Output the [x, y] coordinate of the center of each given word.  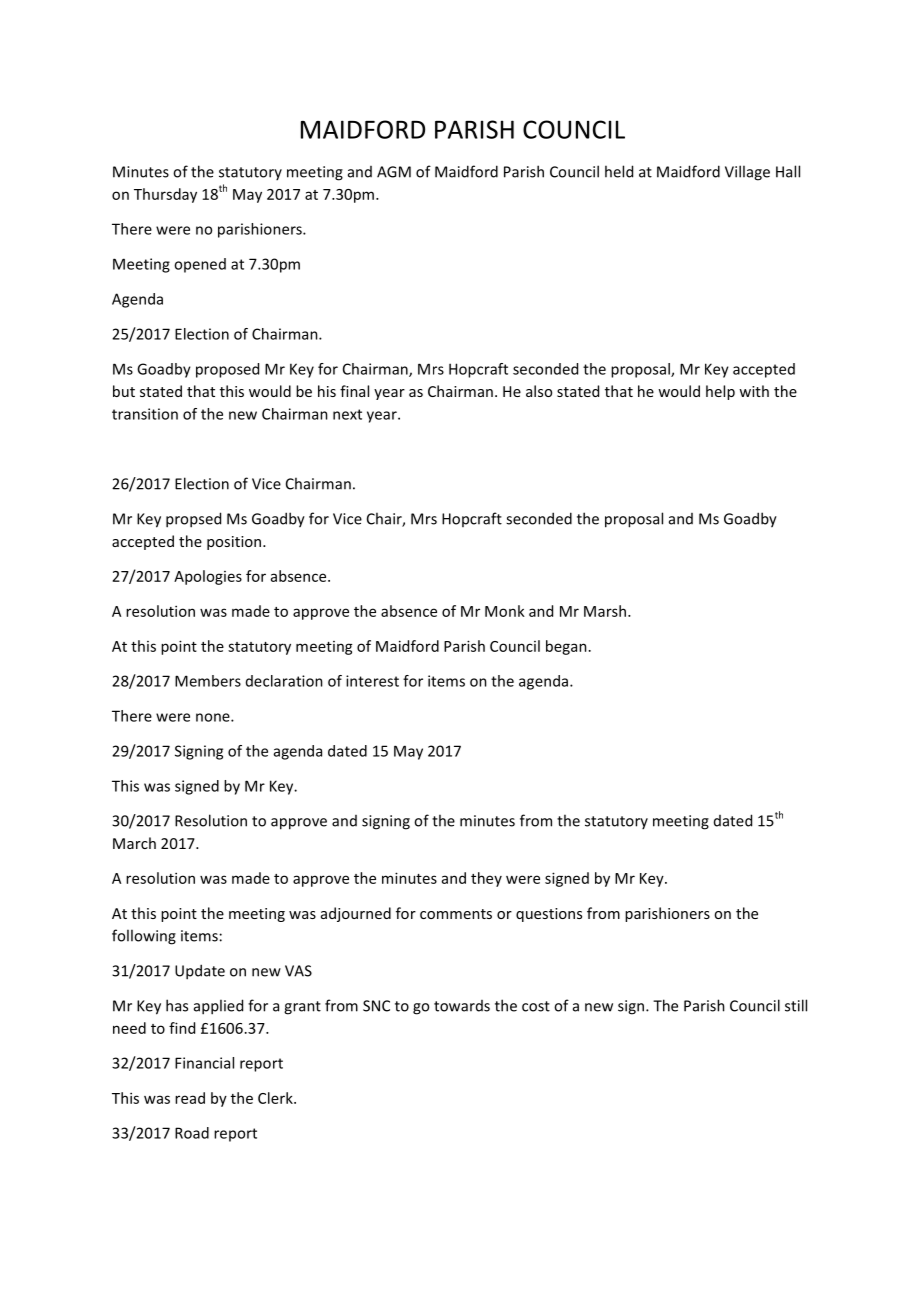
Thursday [165, 195]
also [539, 391]
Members [208, 681]
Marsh [605, 611]
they [486, 879]
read [190, 1098]
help [720, 392]
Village [747, 173]
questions [549, 915]
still [796, 1005]
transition [145, 414]
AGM [394, 172]
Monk [505, 611]
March [134, 843]
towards [462, 1006]
